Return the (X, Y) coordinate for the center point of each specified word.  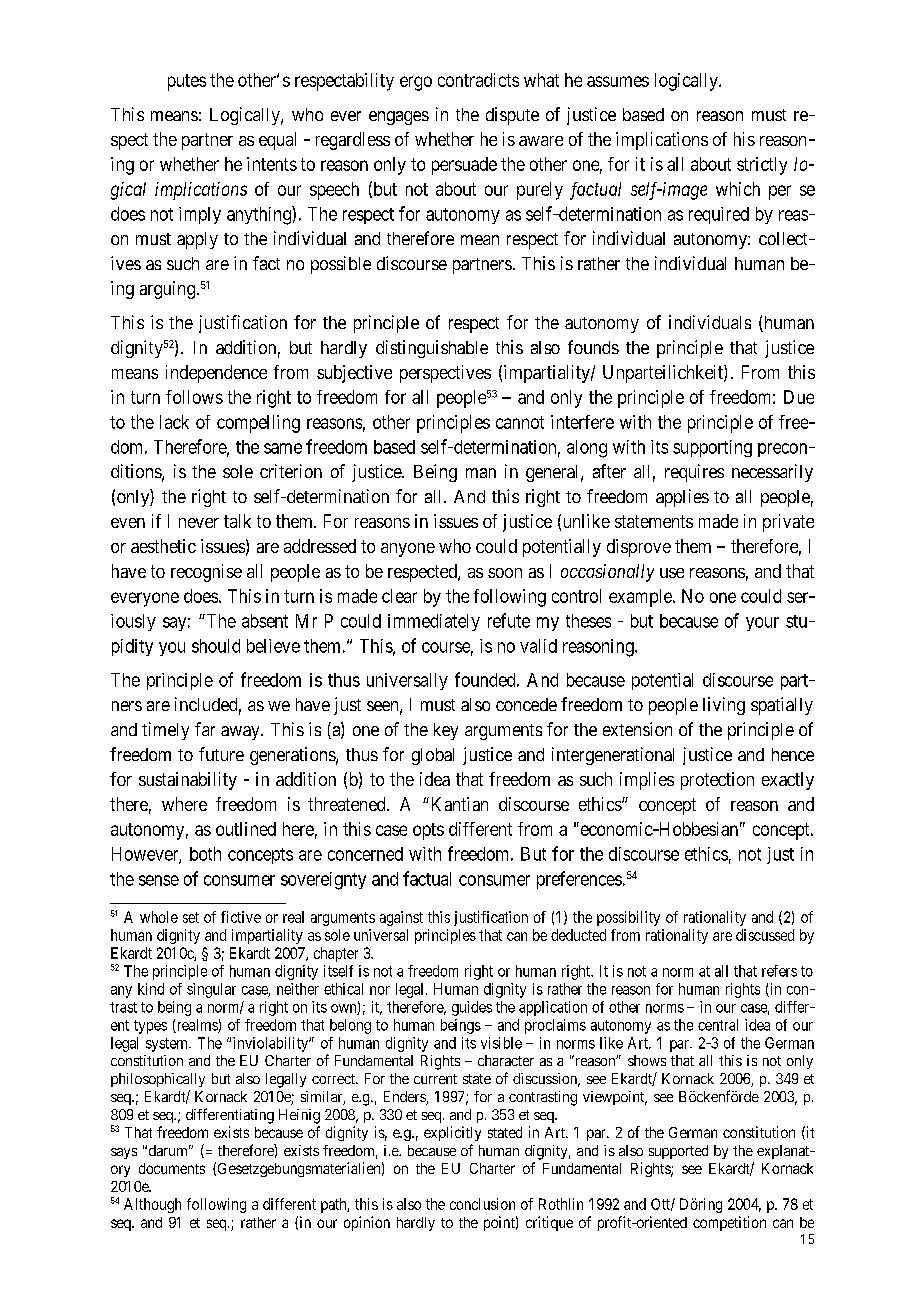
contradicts (478, 80)
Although (152, 1205)
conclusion (482, 1204)
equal (277, 141)
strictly (762, 166)
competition (729, 1223)
